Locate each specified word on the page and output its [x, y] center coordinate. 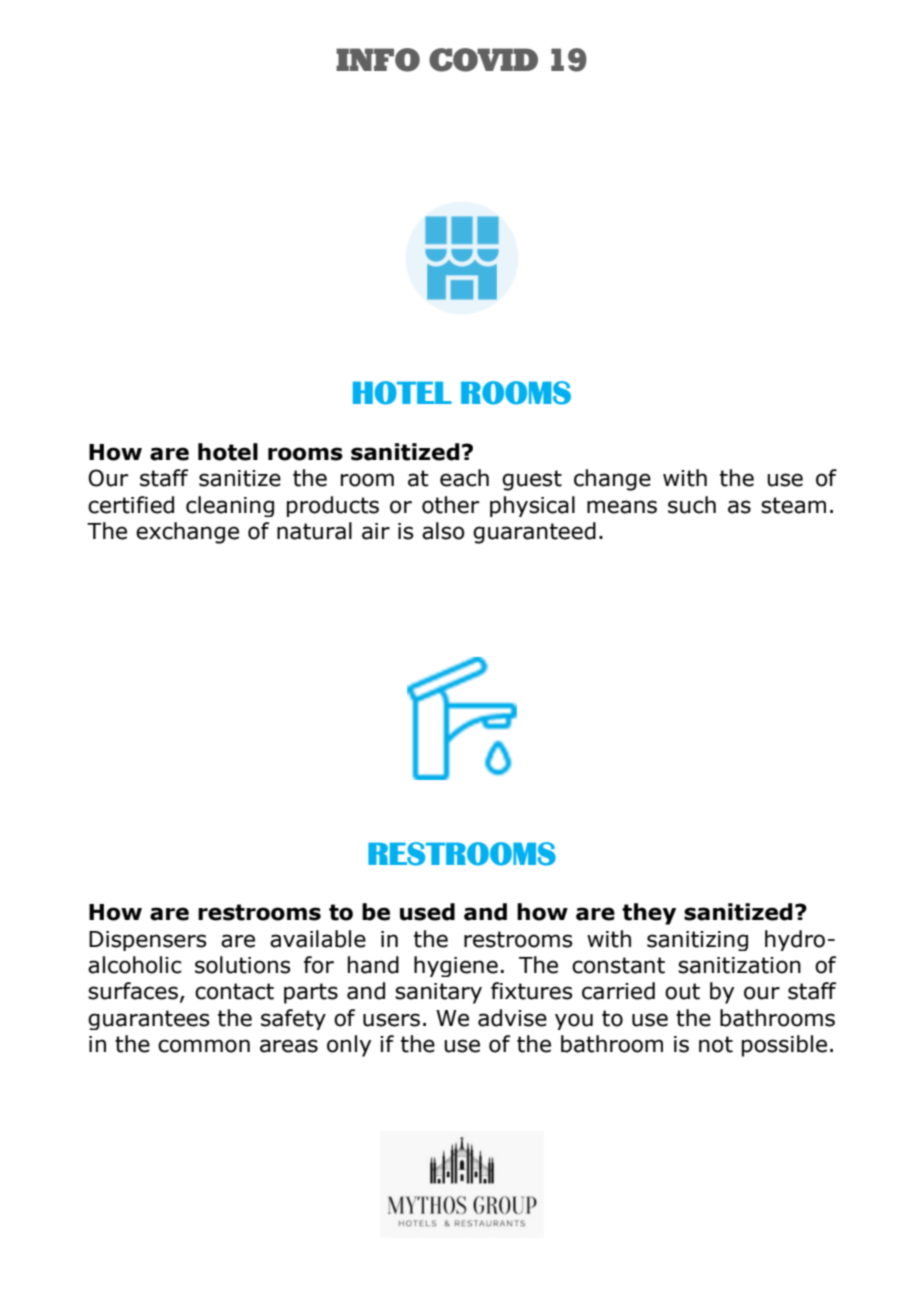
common [204, 1046]
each [464, 478]
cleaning [230, 506]
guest [532, 480]
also [443, 531]
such [692, 505]
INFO [378, 60]
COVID [483, 60]
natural [314, 531]
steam [793, 505]
